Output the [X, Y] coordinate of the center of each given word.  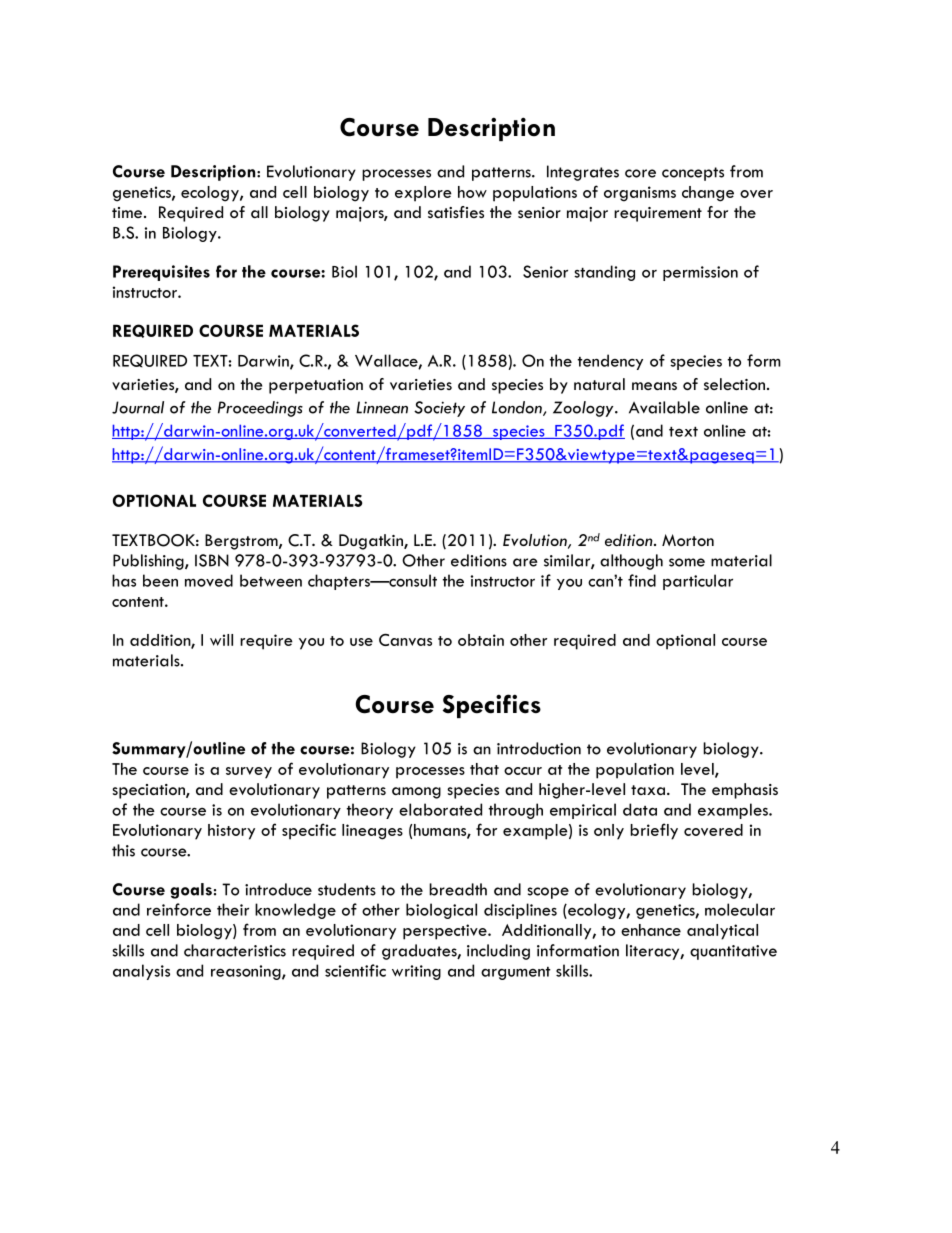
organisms [640, 194]
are [525, 562]
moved [209, 580]
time [128, 212]
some [687, 562]
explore [423, 194]
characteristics [235, 950]
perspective [446, 932]
